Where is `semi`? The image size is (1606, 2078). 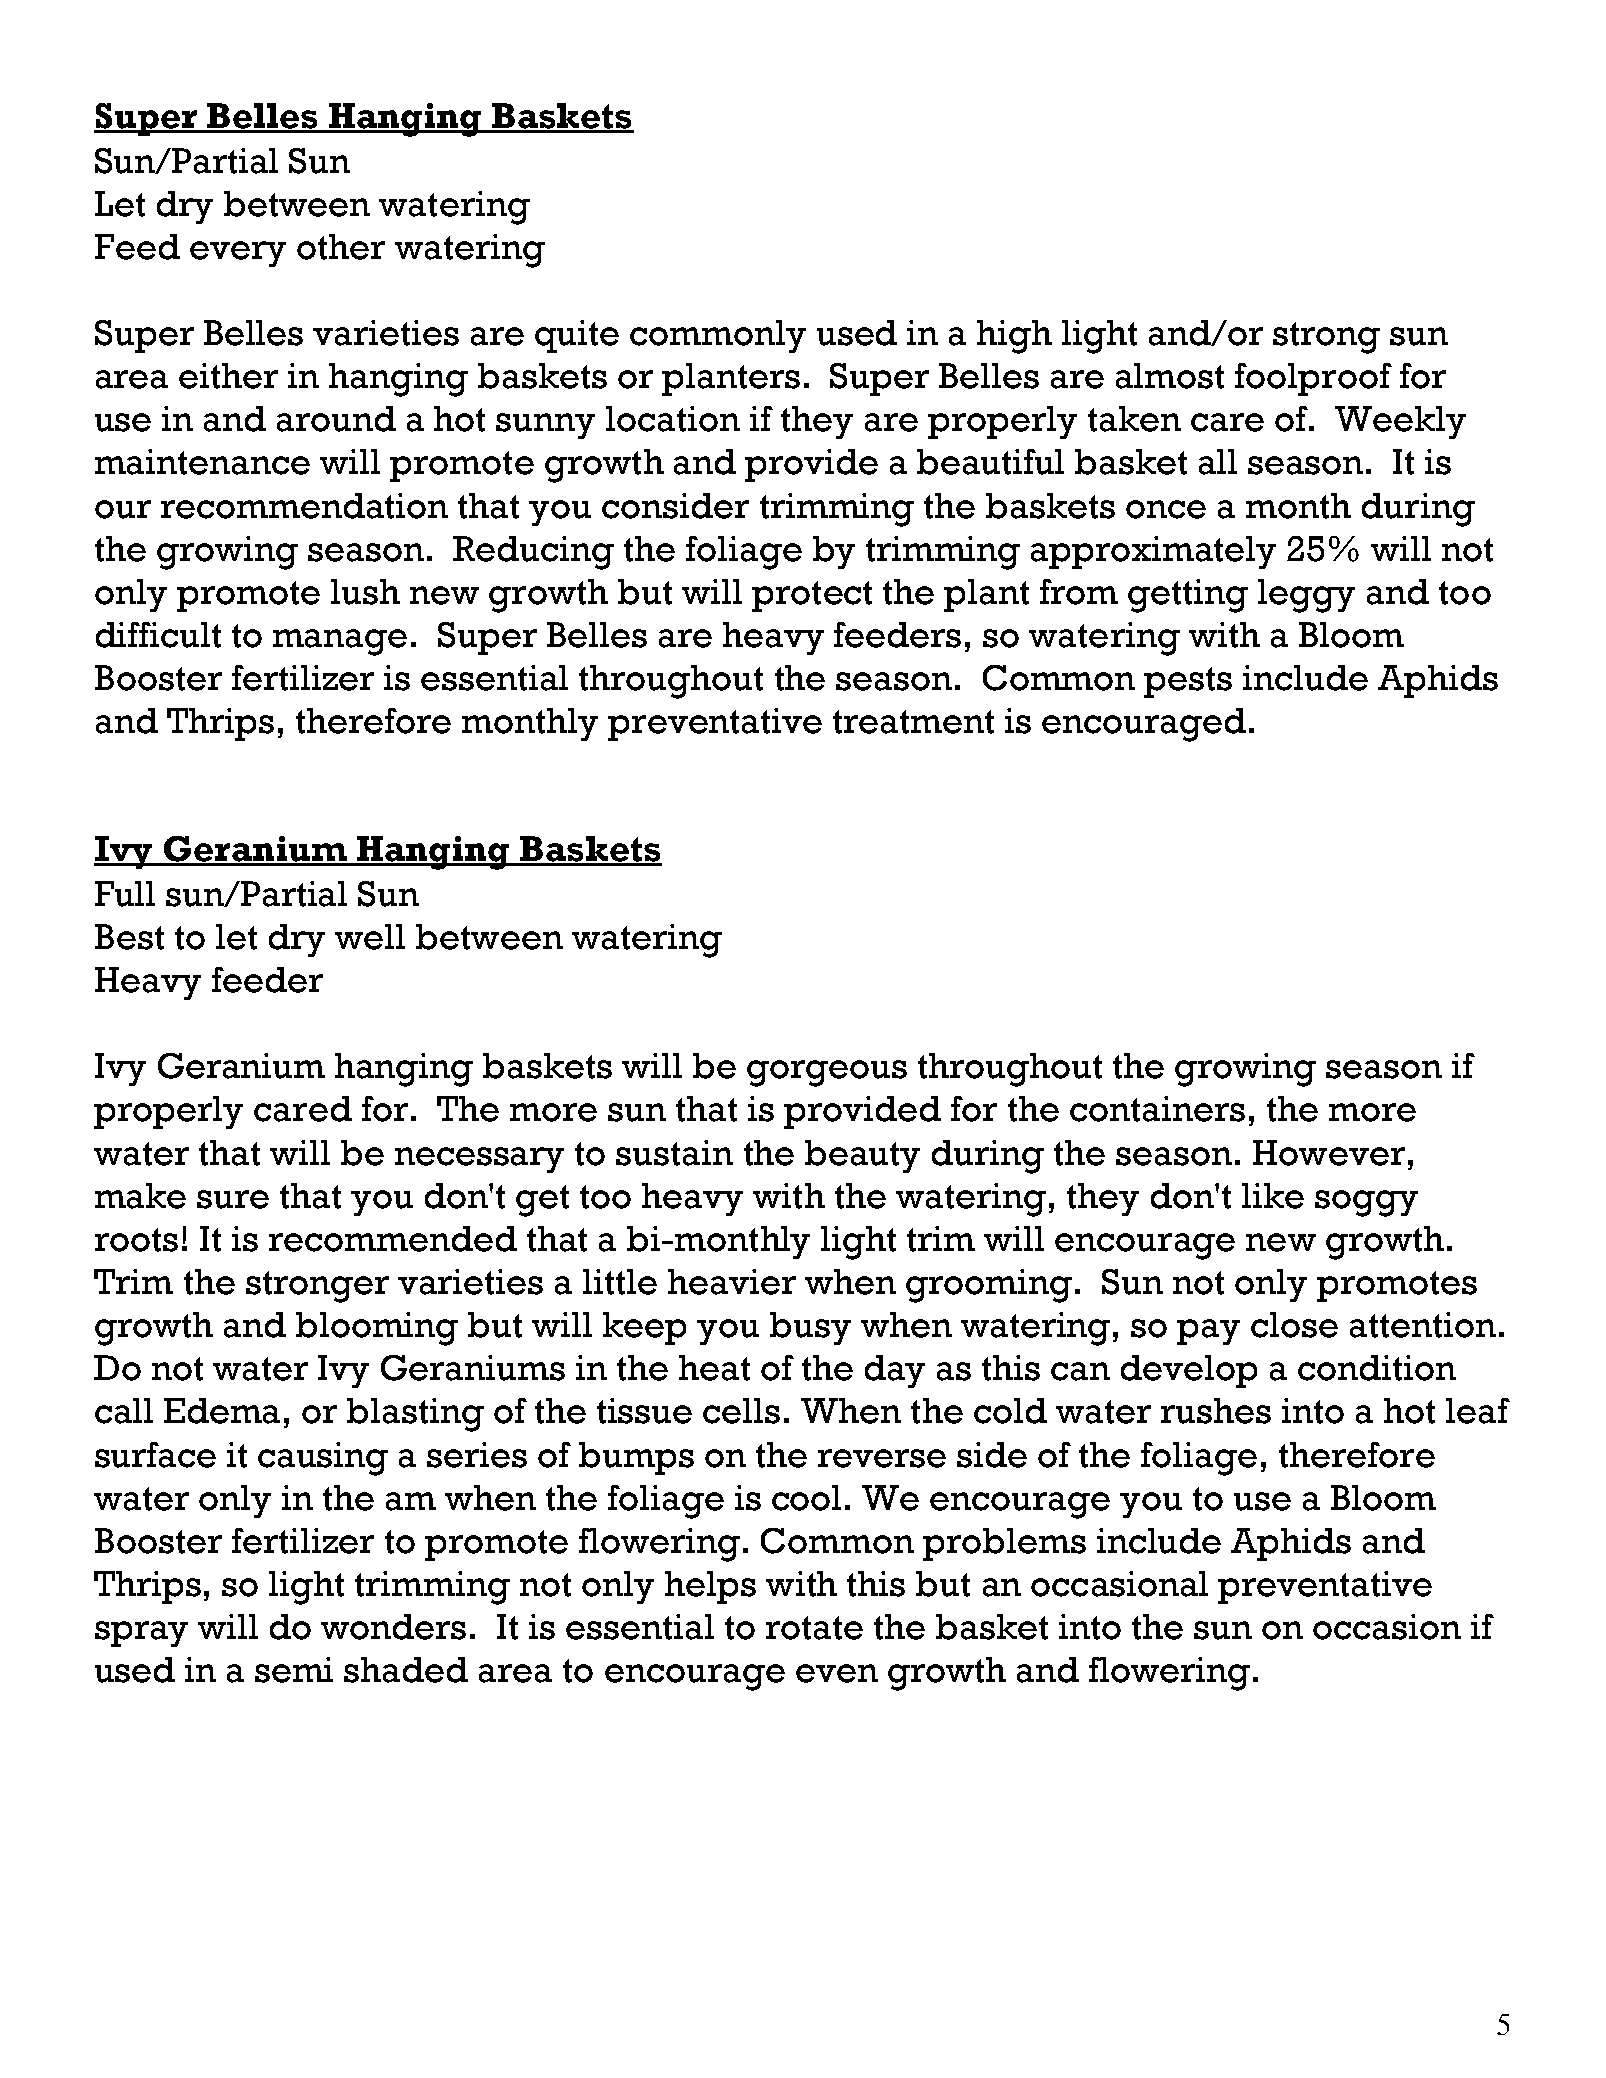 semi is located at coordinates (294, 1670).
